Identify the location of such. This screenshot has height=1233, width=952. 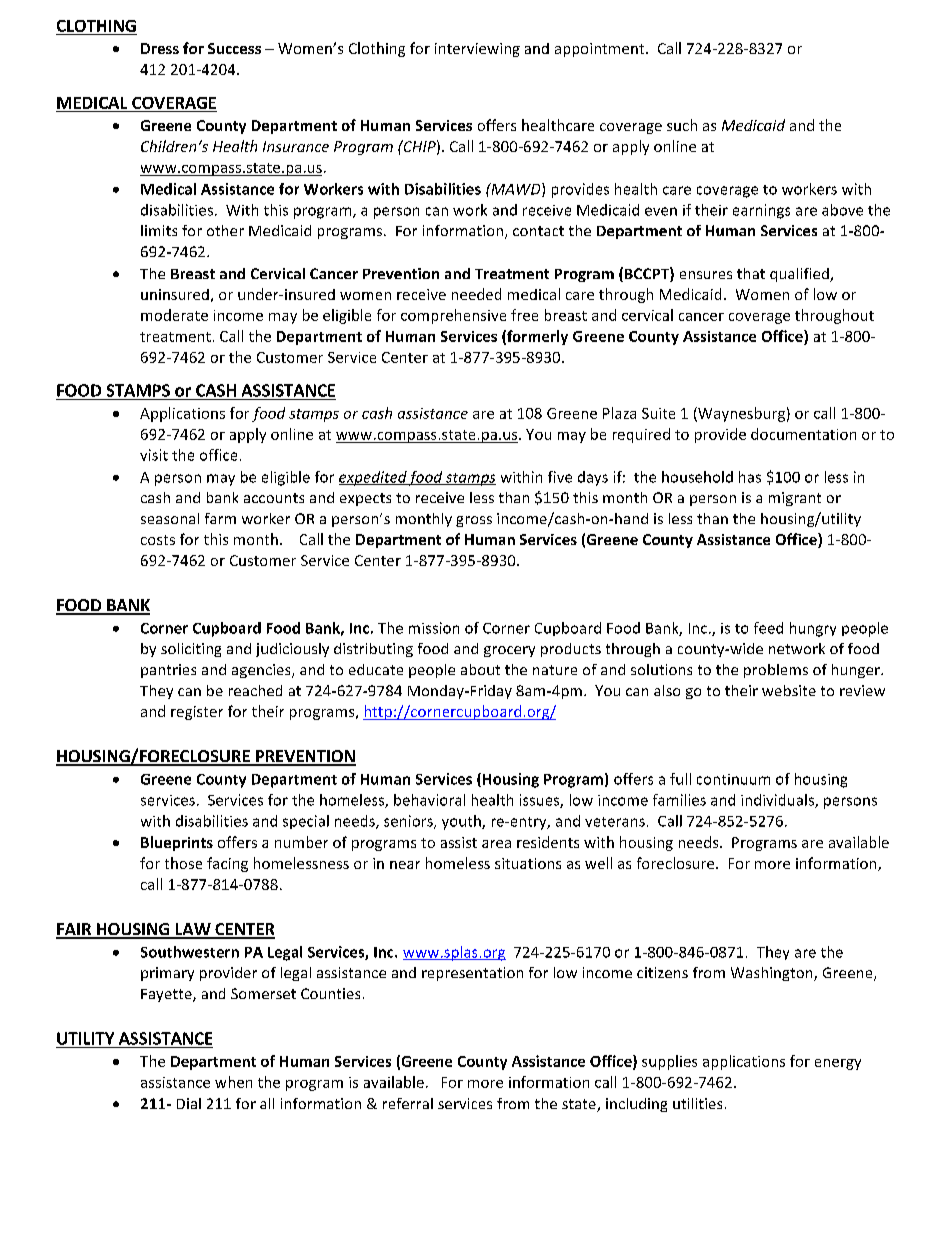
(682, 125).
